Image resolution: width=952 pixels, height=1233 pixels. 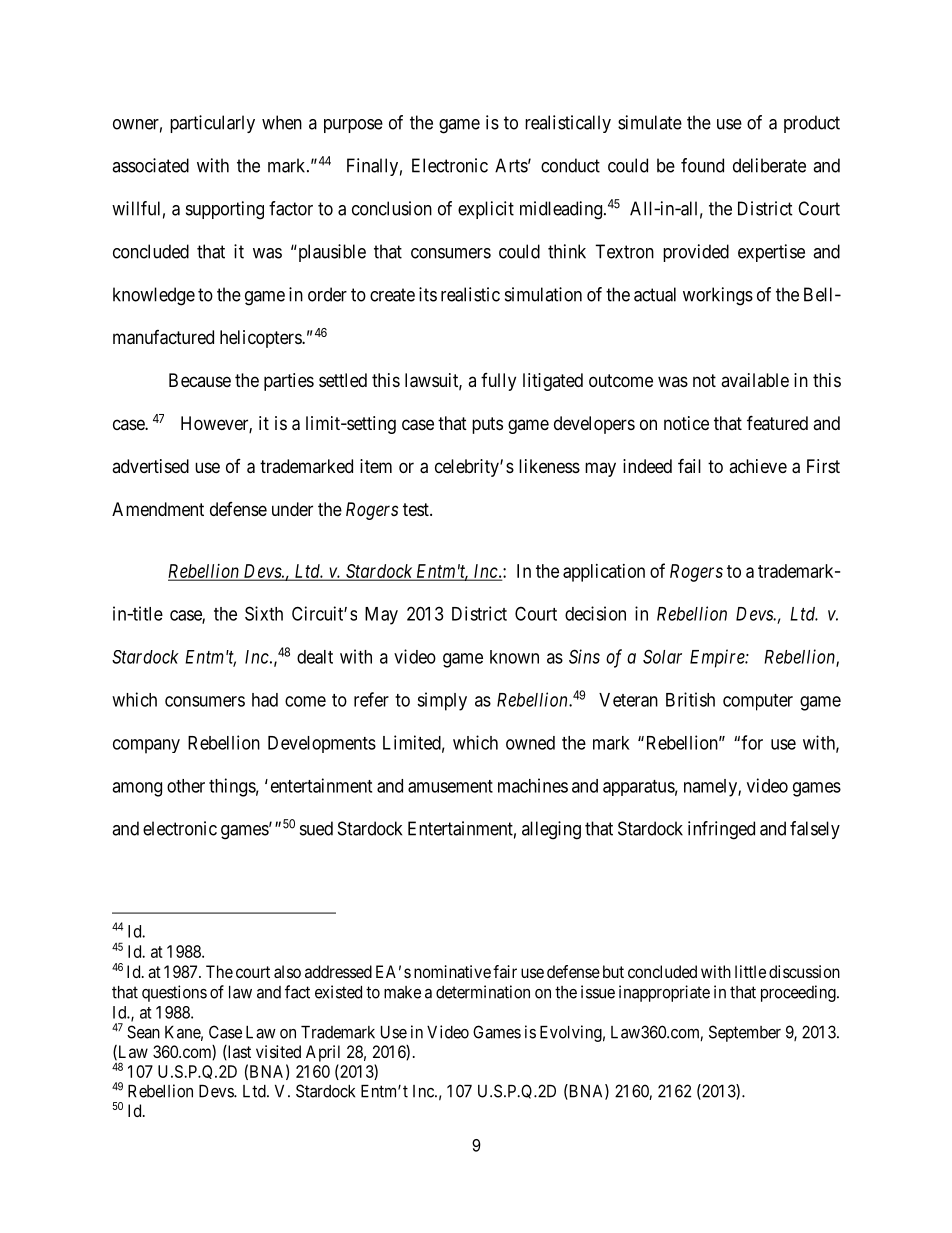 I want to click on fully, so click(x=498, y=382).
